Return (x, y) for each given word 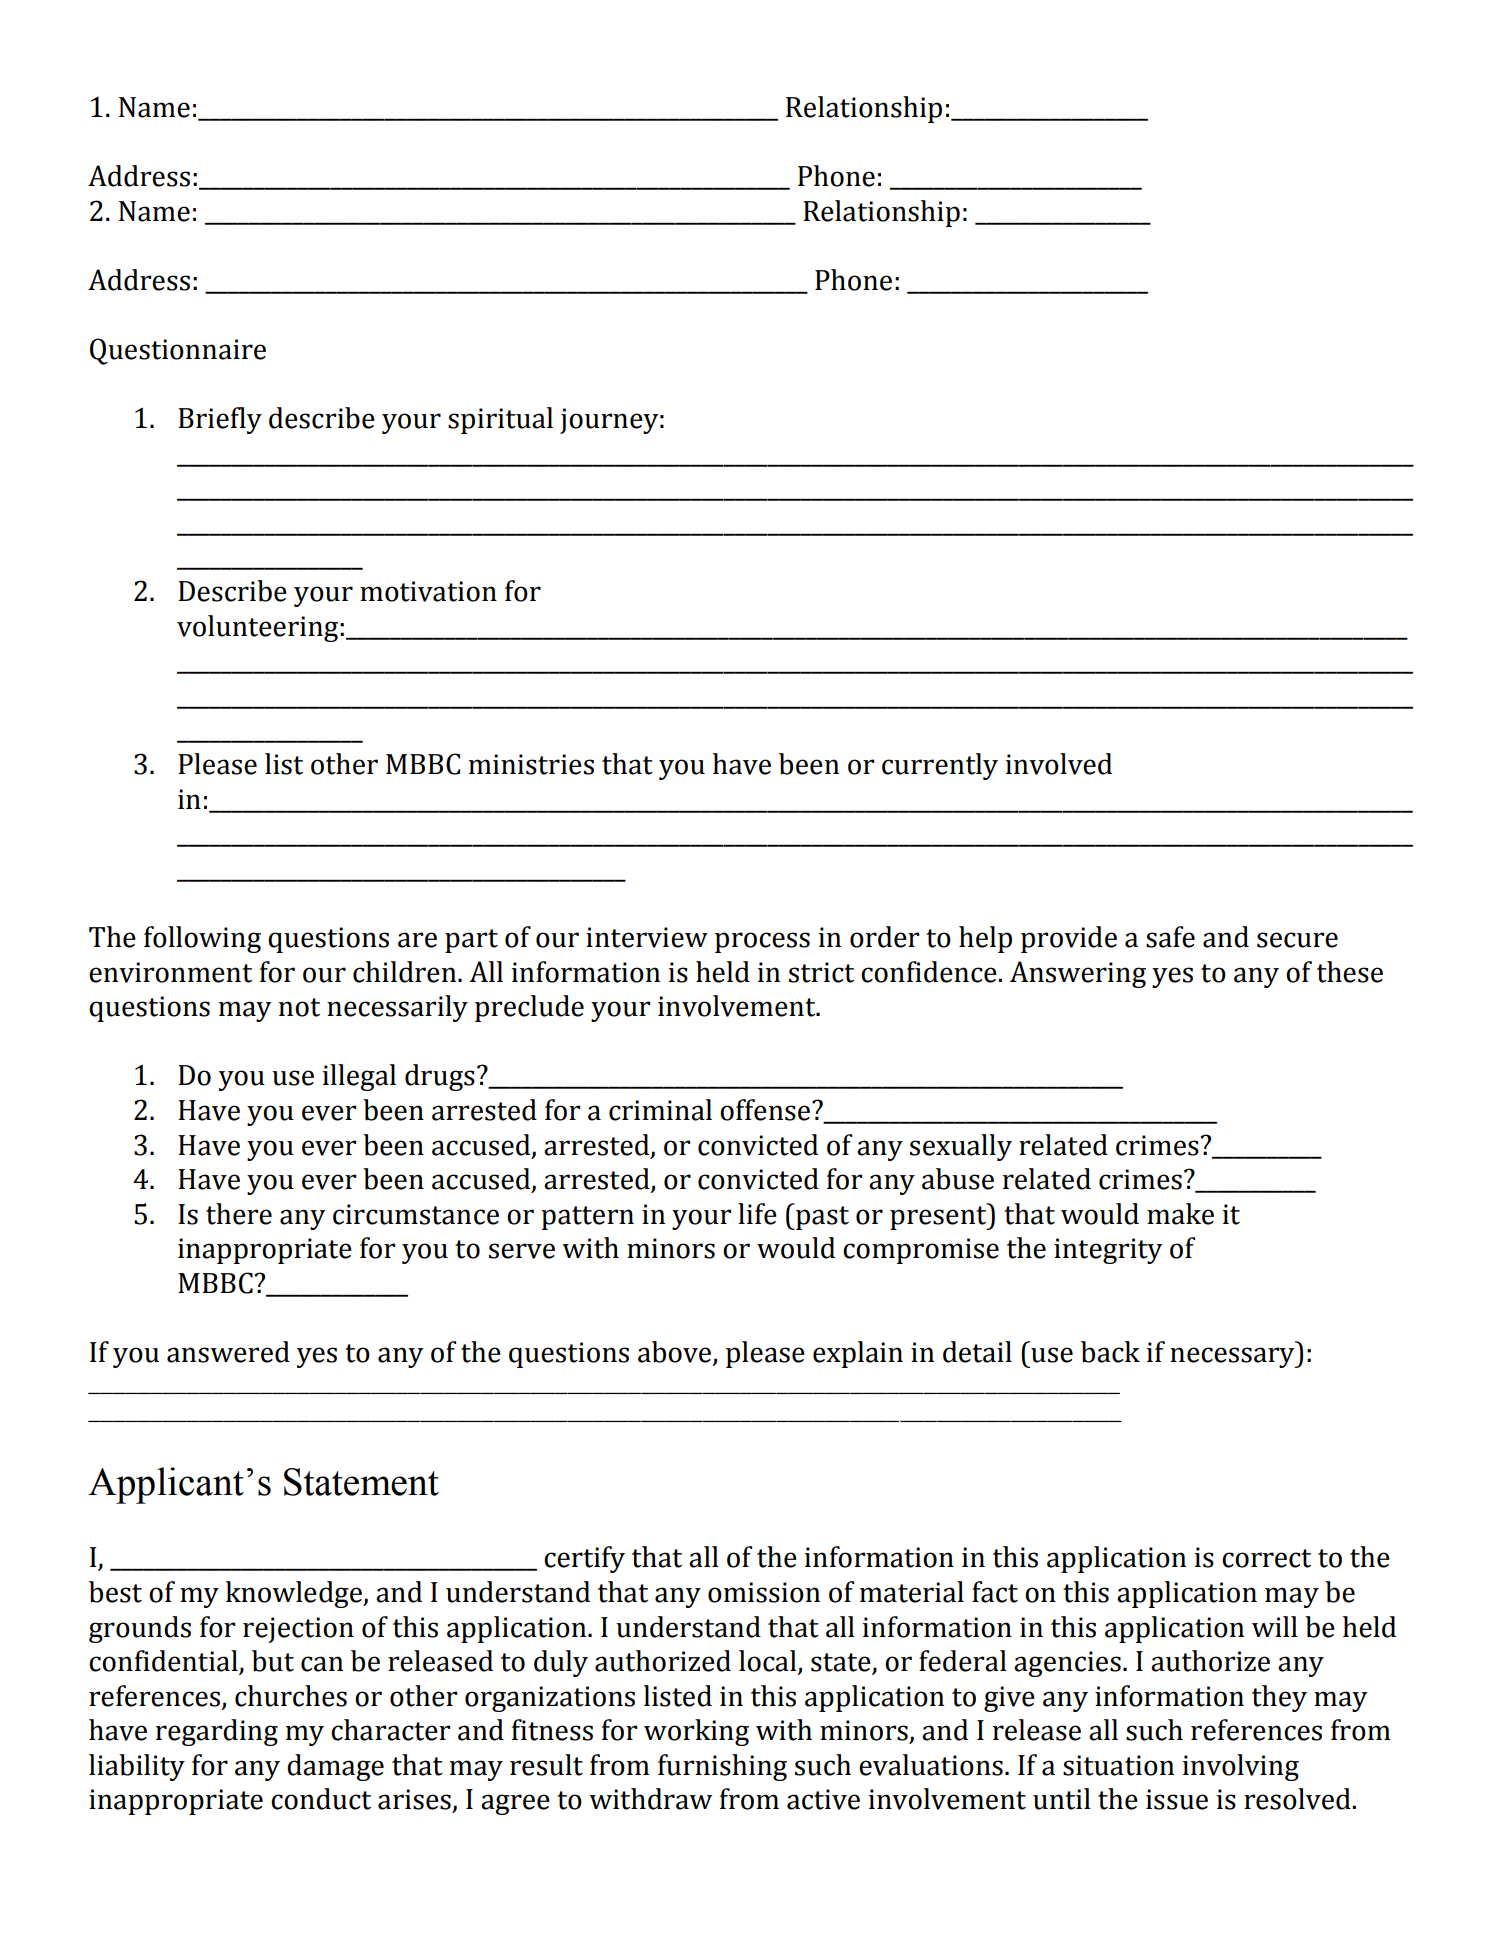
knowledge (295, 1594)
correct (1266, 1558)
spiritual (500, 420)
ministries (531, 764)
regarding (217, 1732)
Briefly (220, 420)
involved (1059, 764)
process (762, 942)
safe (1170, 937)
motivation (428, 591)
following (202, 939)
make (1180, 1214)
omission (764, 1592)
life (757, 1214)
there (239, 1214)
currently (940, 766)
